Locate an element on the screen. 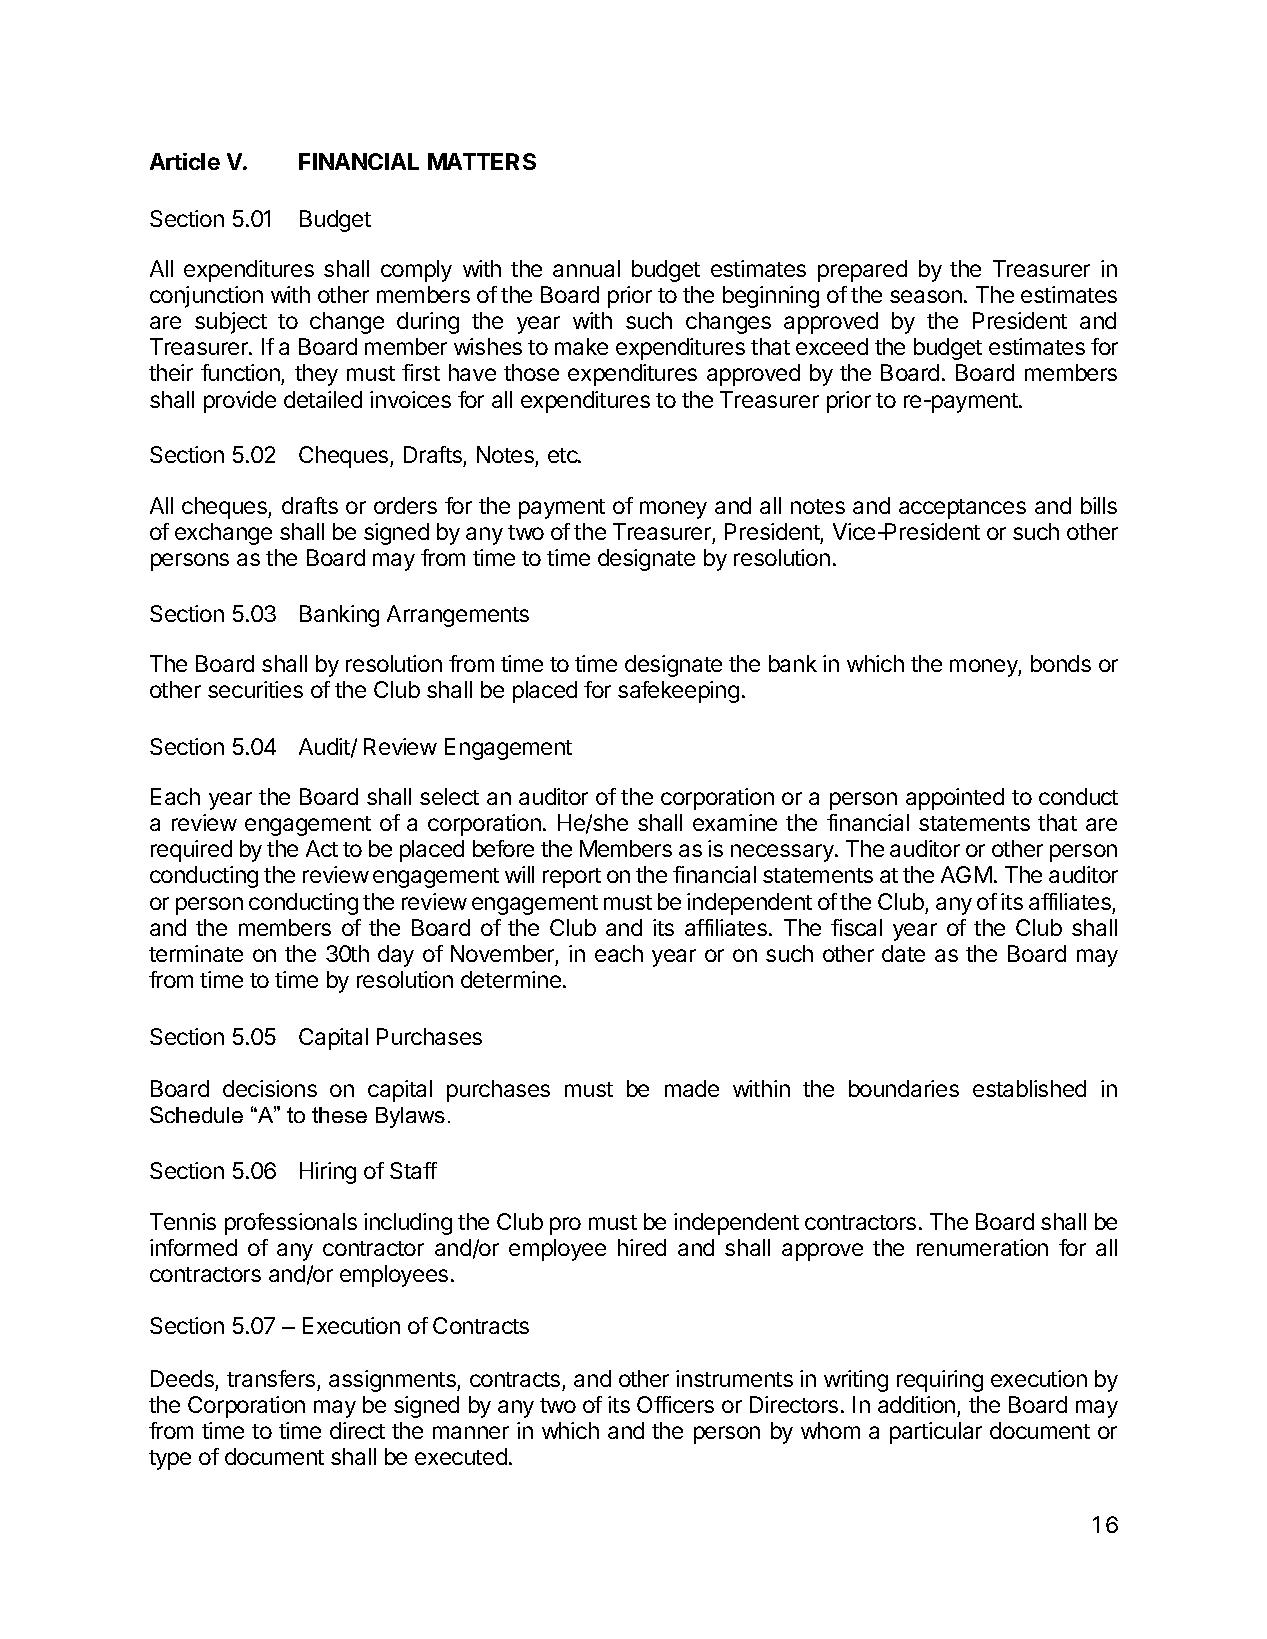 The height and width of the screenshot is (1639, 1267). annual is located at coordinates (586, 268).
